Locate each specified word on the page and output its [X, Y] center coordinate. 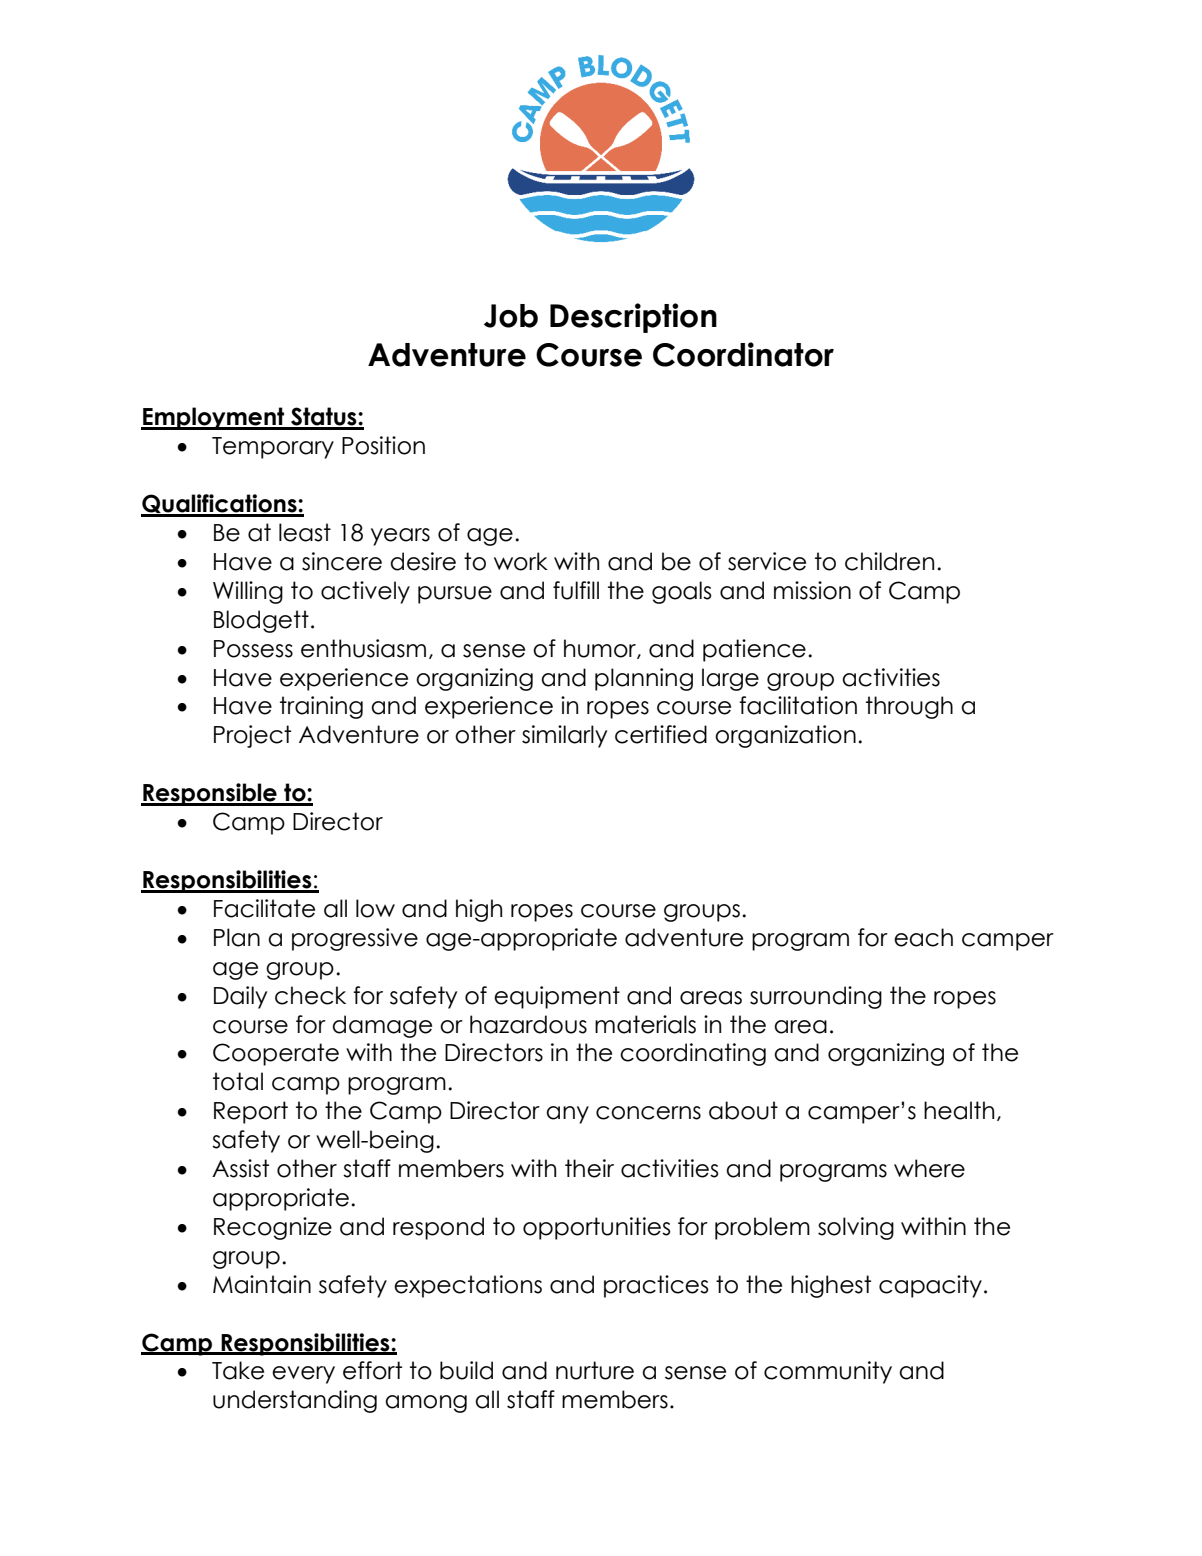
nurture [595, 1370]
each [923, 937]
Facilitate [264, 908]
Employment [214, 418]
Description [633, 318]
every [303, 1375]
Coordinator [743, 354]
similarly [564, 736]
